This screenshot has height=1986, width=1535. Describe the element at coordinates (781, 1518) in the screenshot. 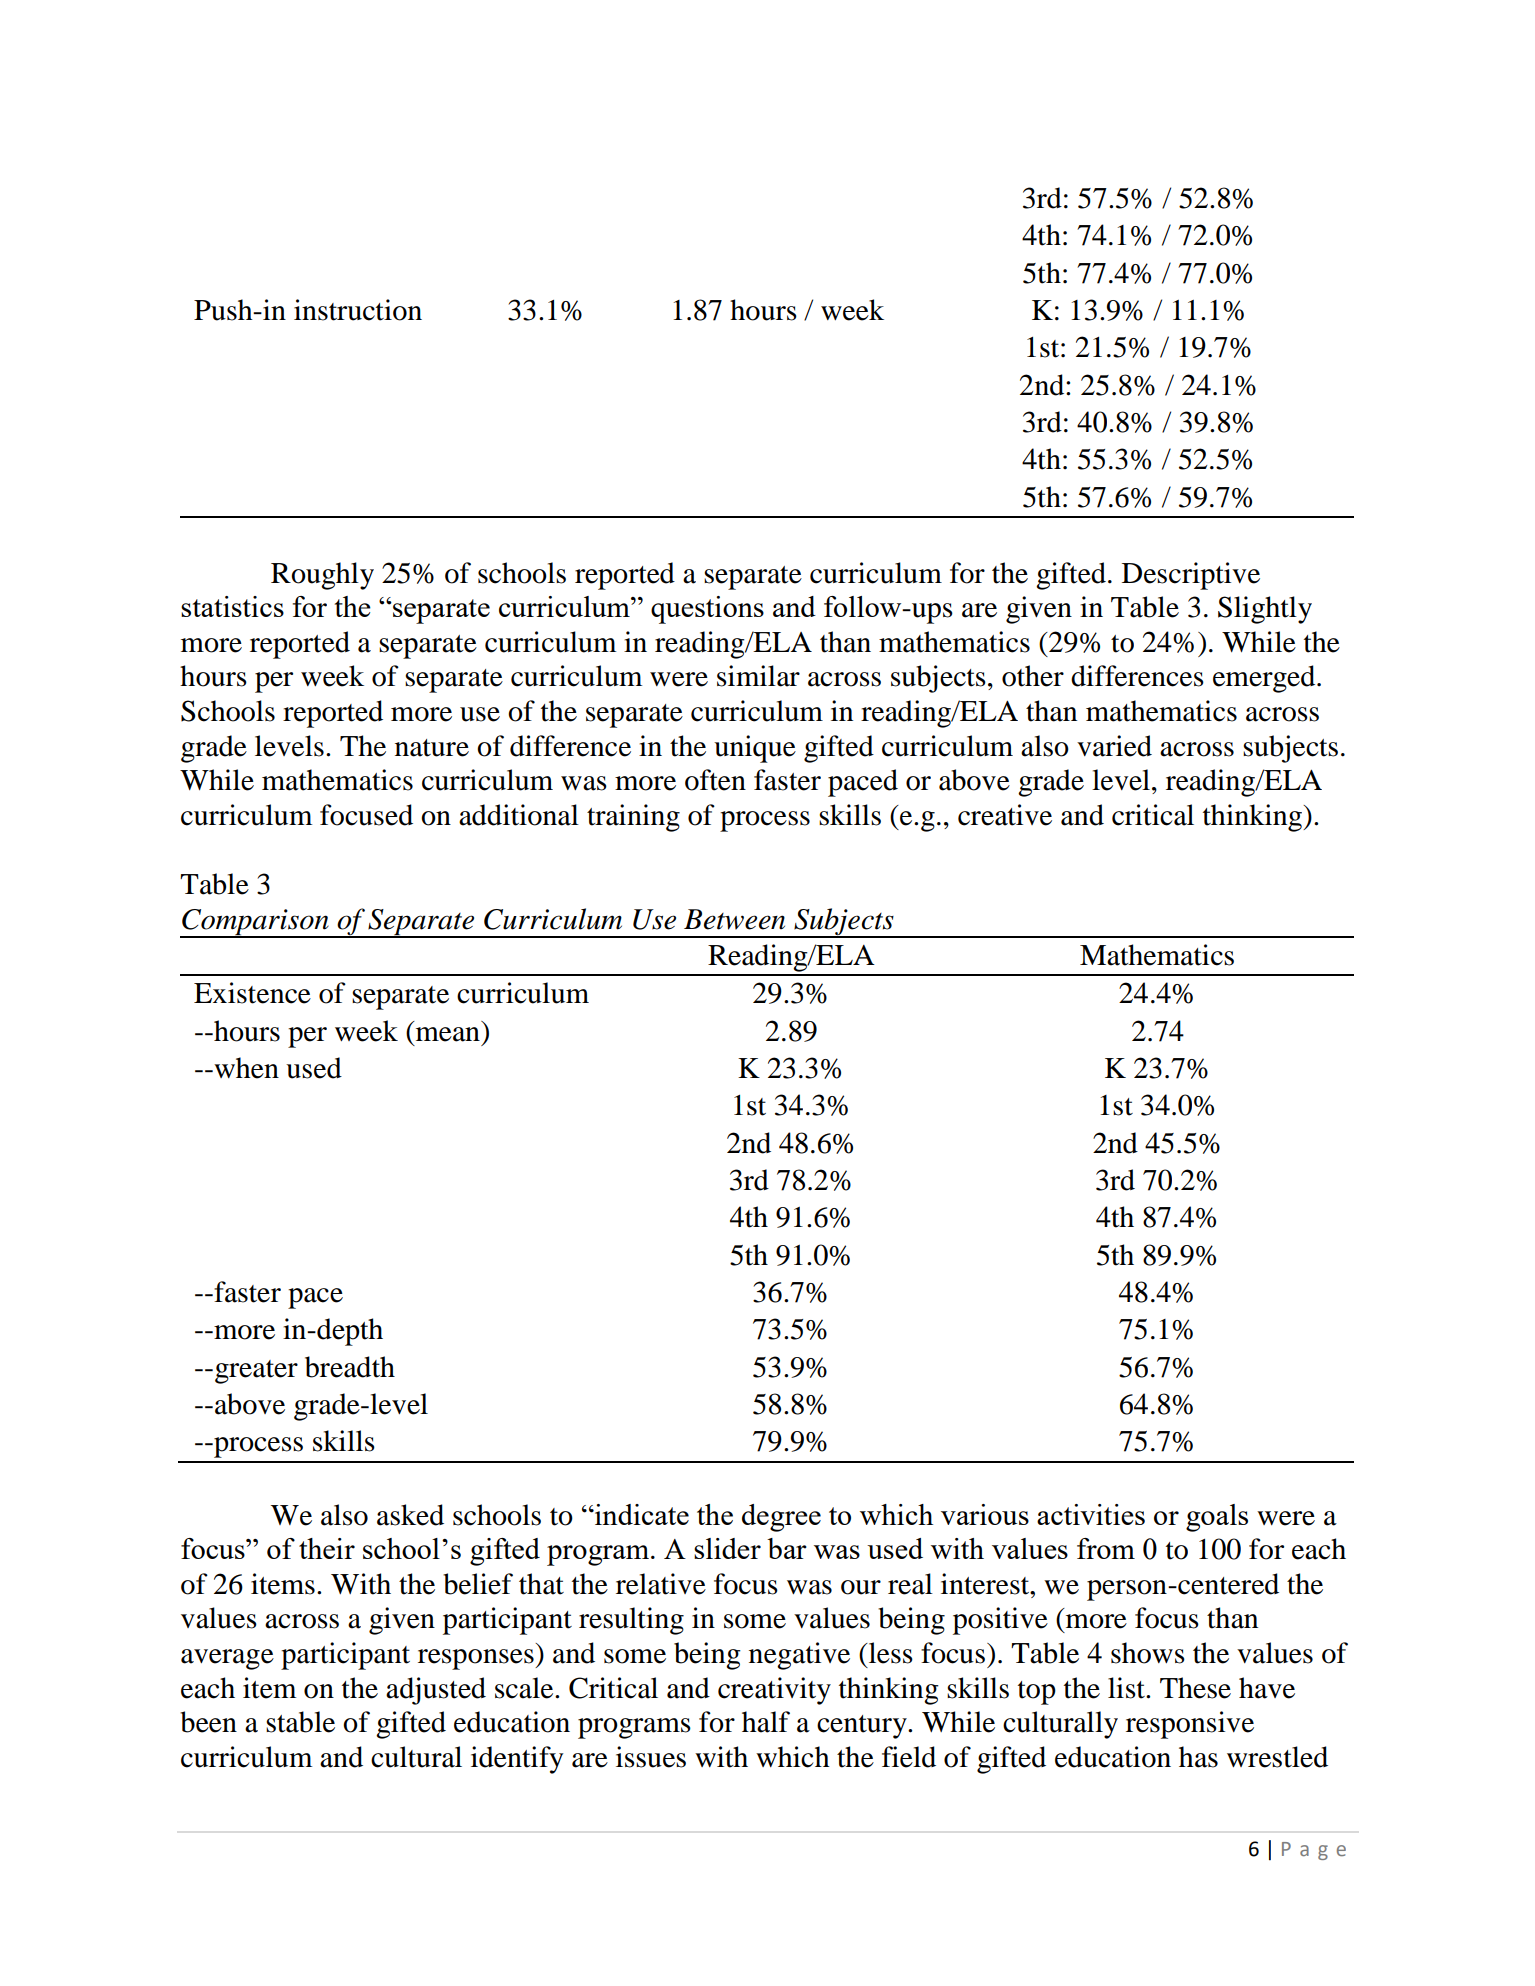

I see `degree` at that location.
